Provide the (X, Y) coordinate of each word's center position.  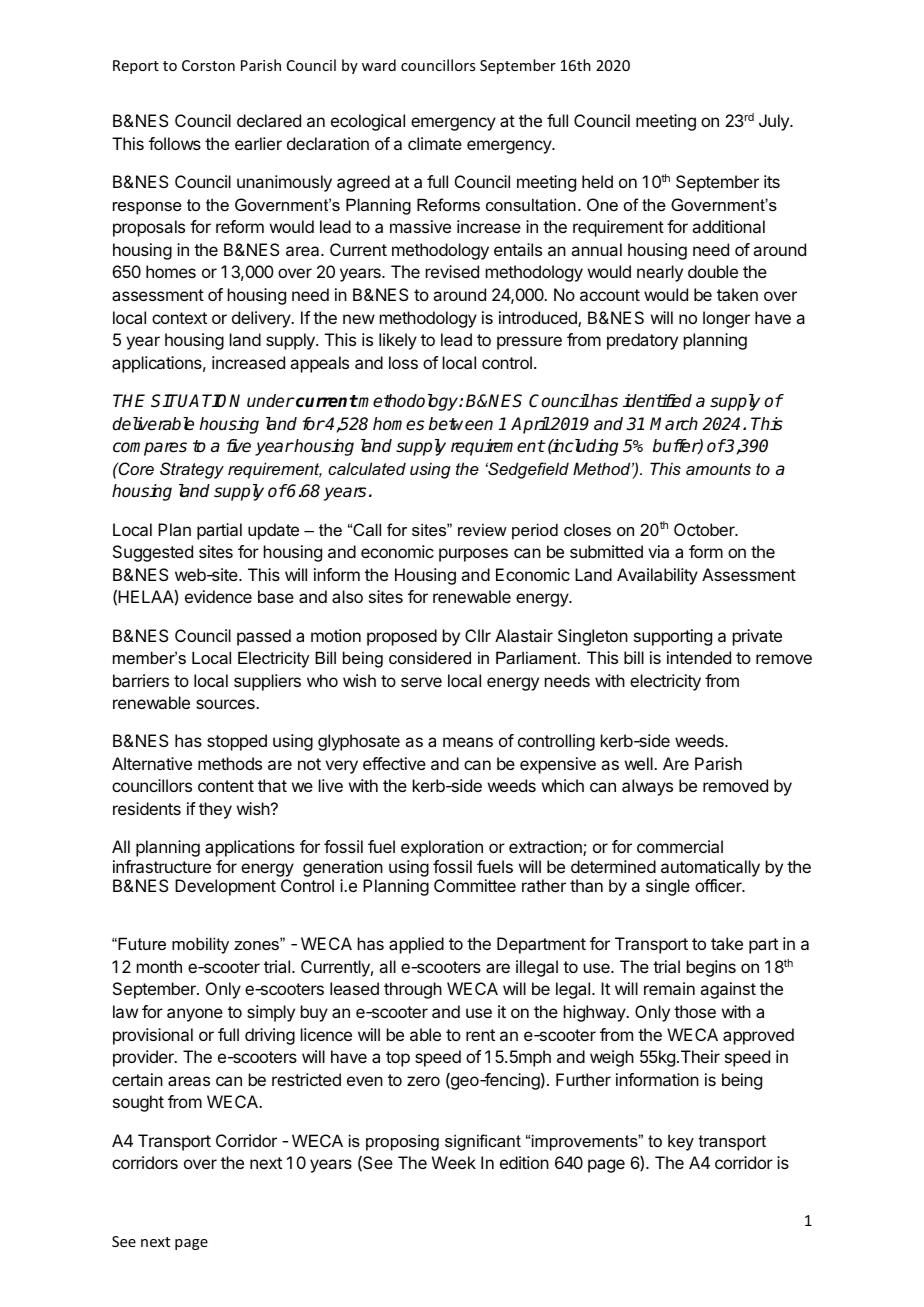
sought (138, 1103)
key (681, 1142)
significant (483, 1142)
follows (175, 143)
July (775, 122)
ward (379, 65)
